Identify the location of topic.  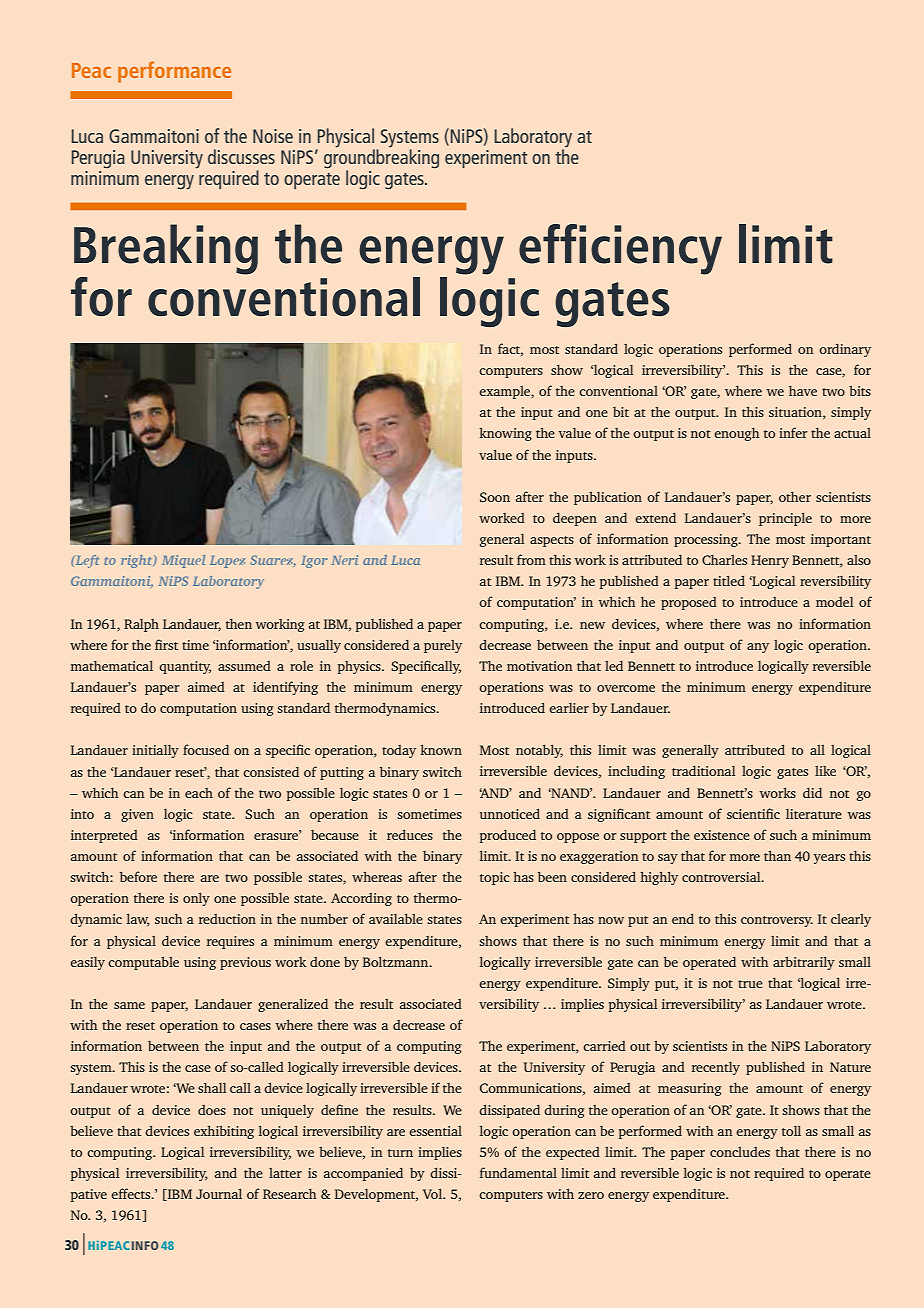
(495, 878).
